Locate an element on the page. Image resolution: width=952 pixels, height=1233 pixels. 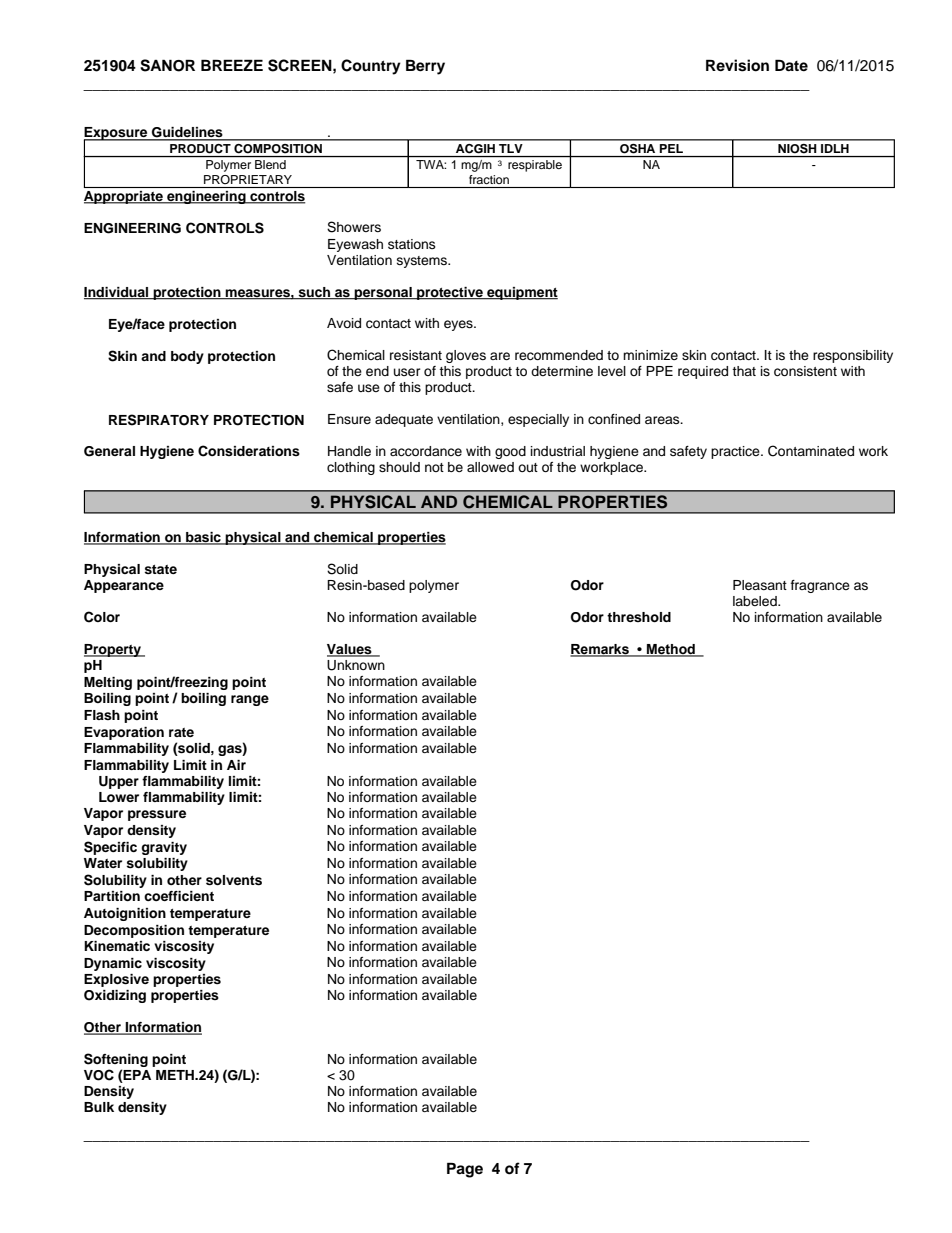
Values is located at coordinates (350, 650).
